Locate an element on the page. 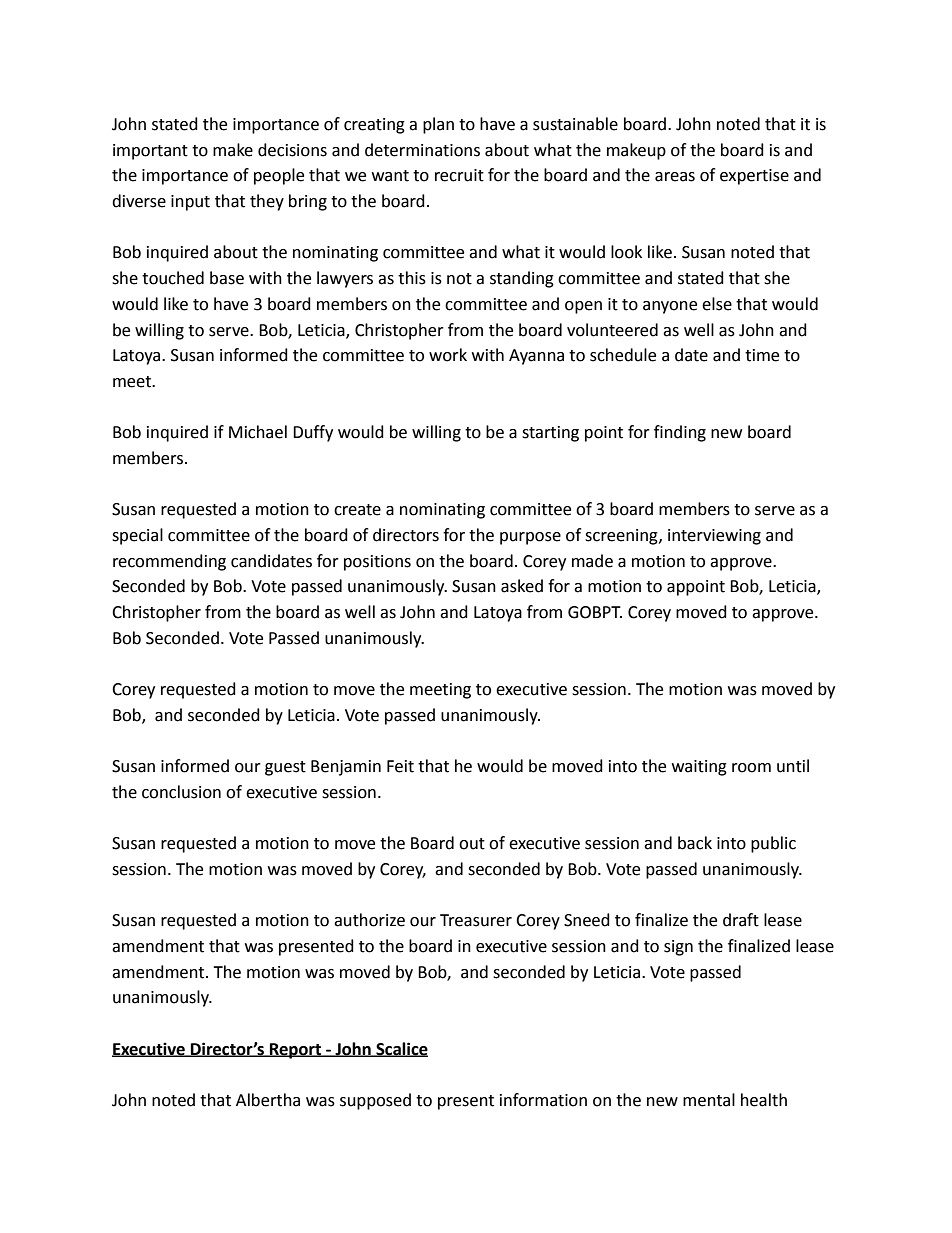 This document has width=952, height=1233. interviewing is located at coordinates (714, 537).
